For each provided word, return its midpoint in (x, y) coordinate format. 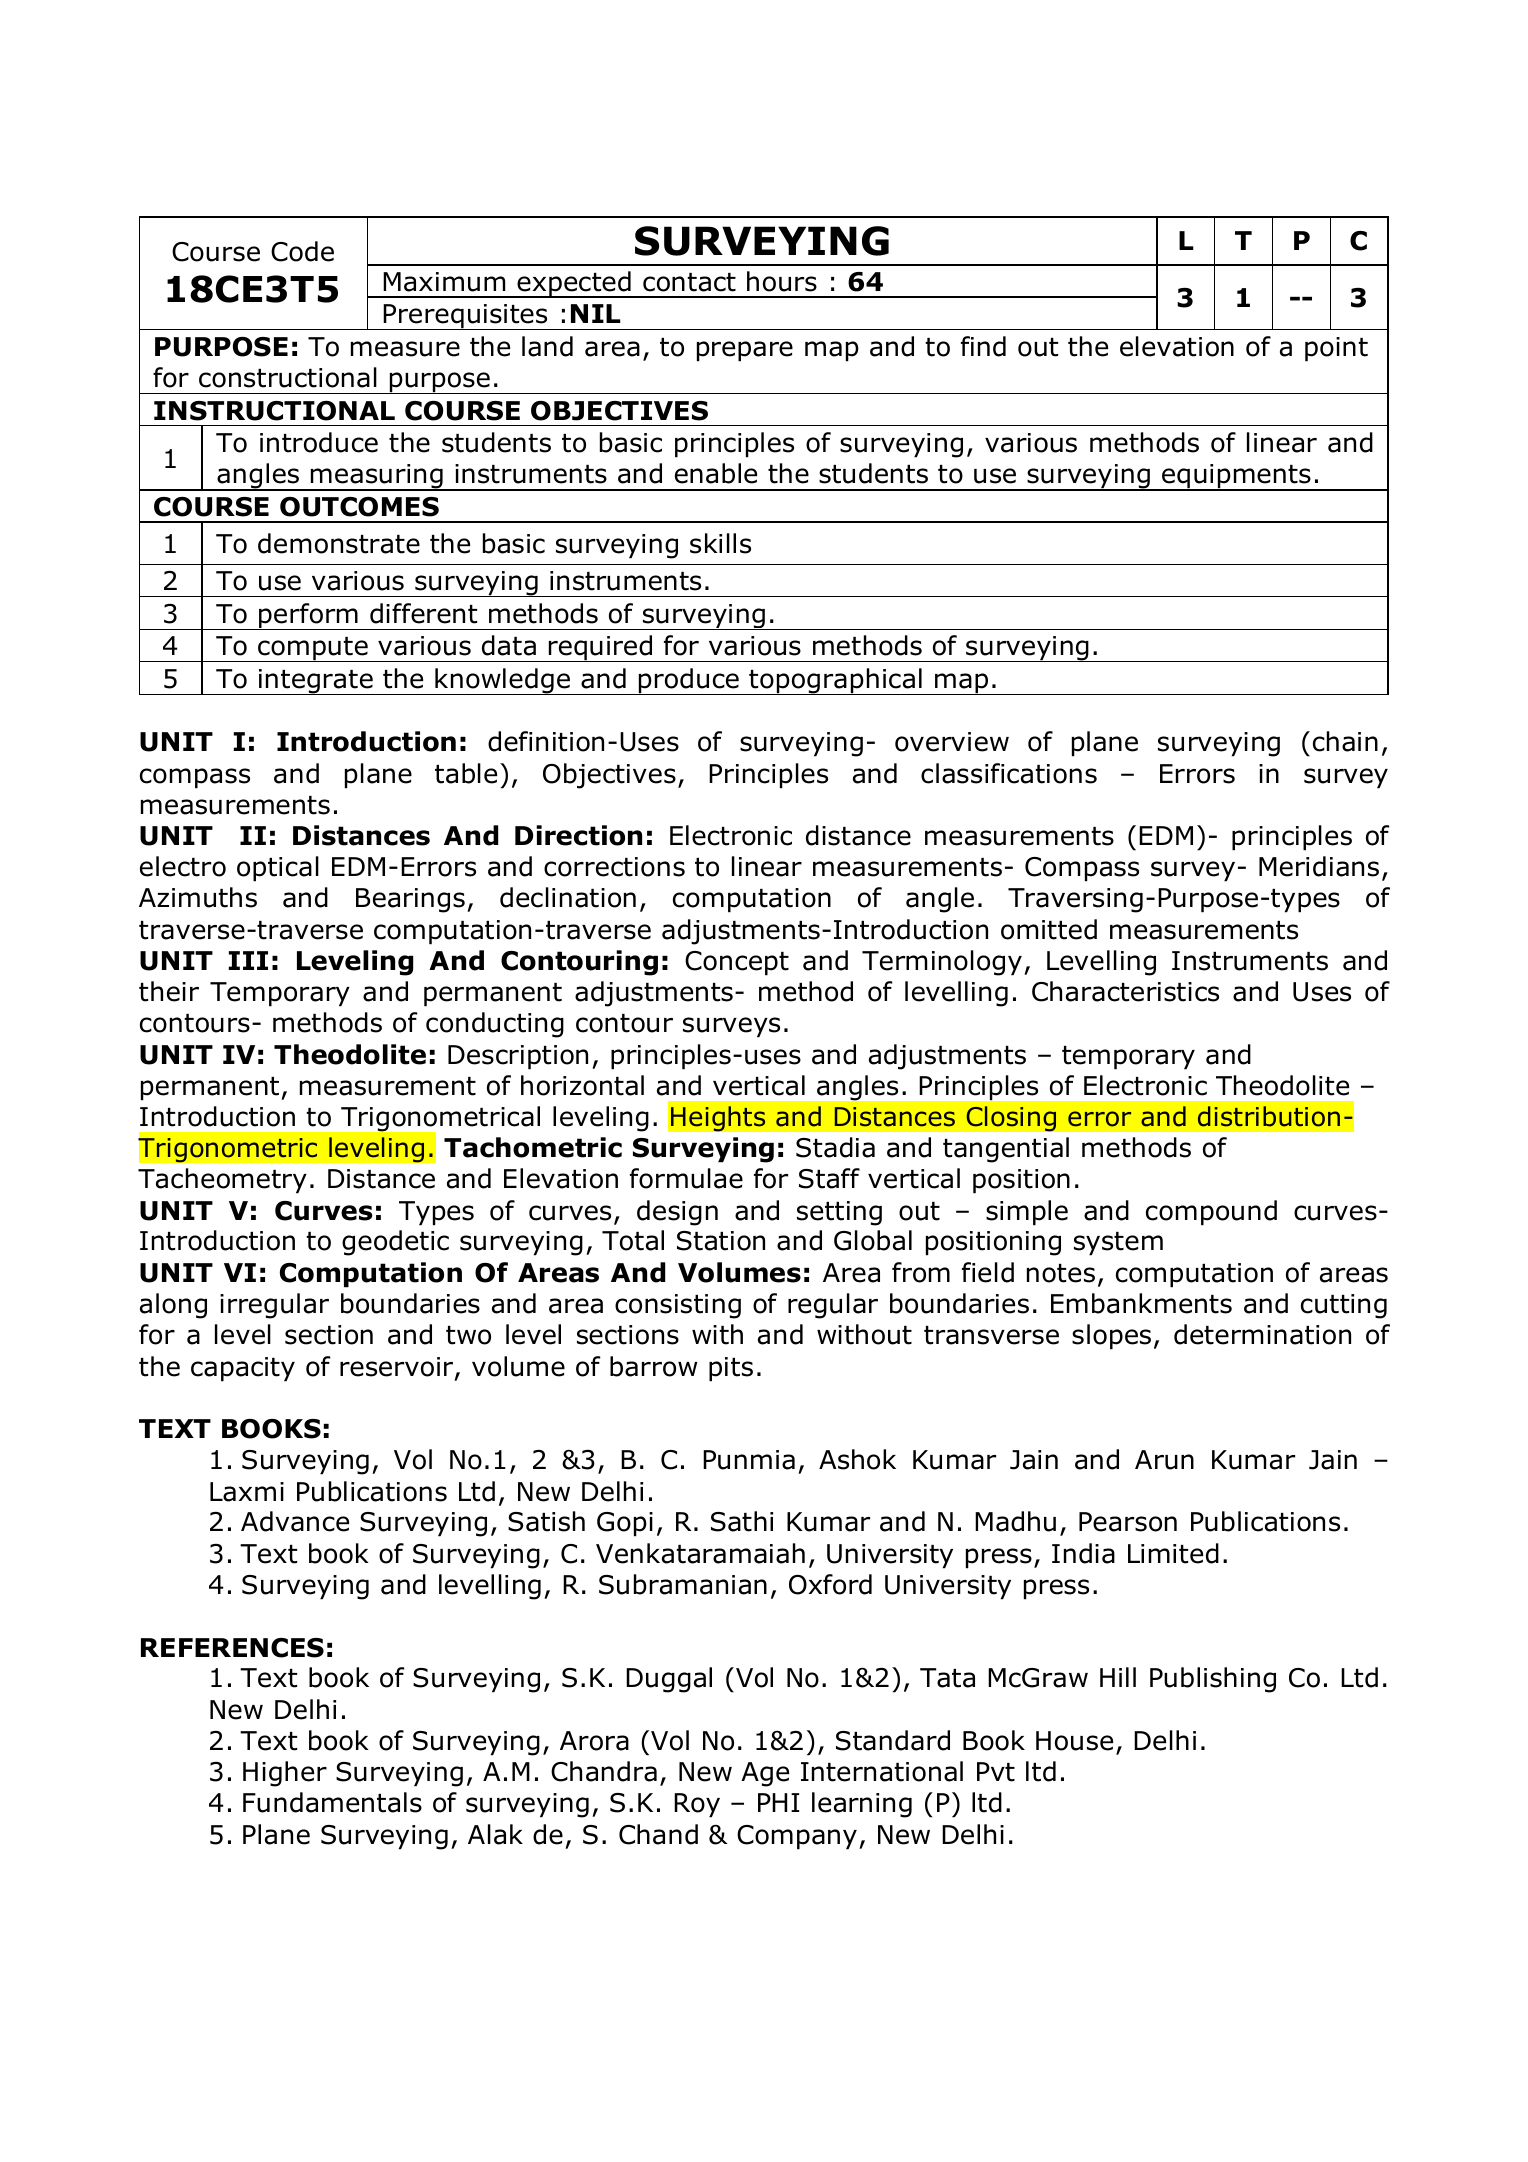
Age (765, 1774)
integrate (316, 682)
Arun (1164, 1460)
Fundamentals (332, 1802)
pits (731, 1369)
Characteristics (1125, 991)
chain (1345, 741)
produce (688, 681)
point (1336, 349)
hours (782, 281)
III (248, 960)
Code (302, 251)
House (1074, 1741)
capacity (243, 1369)
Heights (718, 1119)
